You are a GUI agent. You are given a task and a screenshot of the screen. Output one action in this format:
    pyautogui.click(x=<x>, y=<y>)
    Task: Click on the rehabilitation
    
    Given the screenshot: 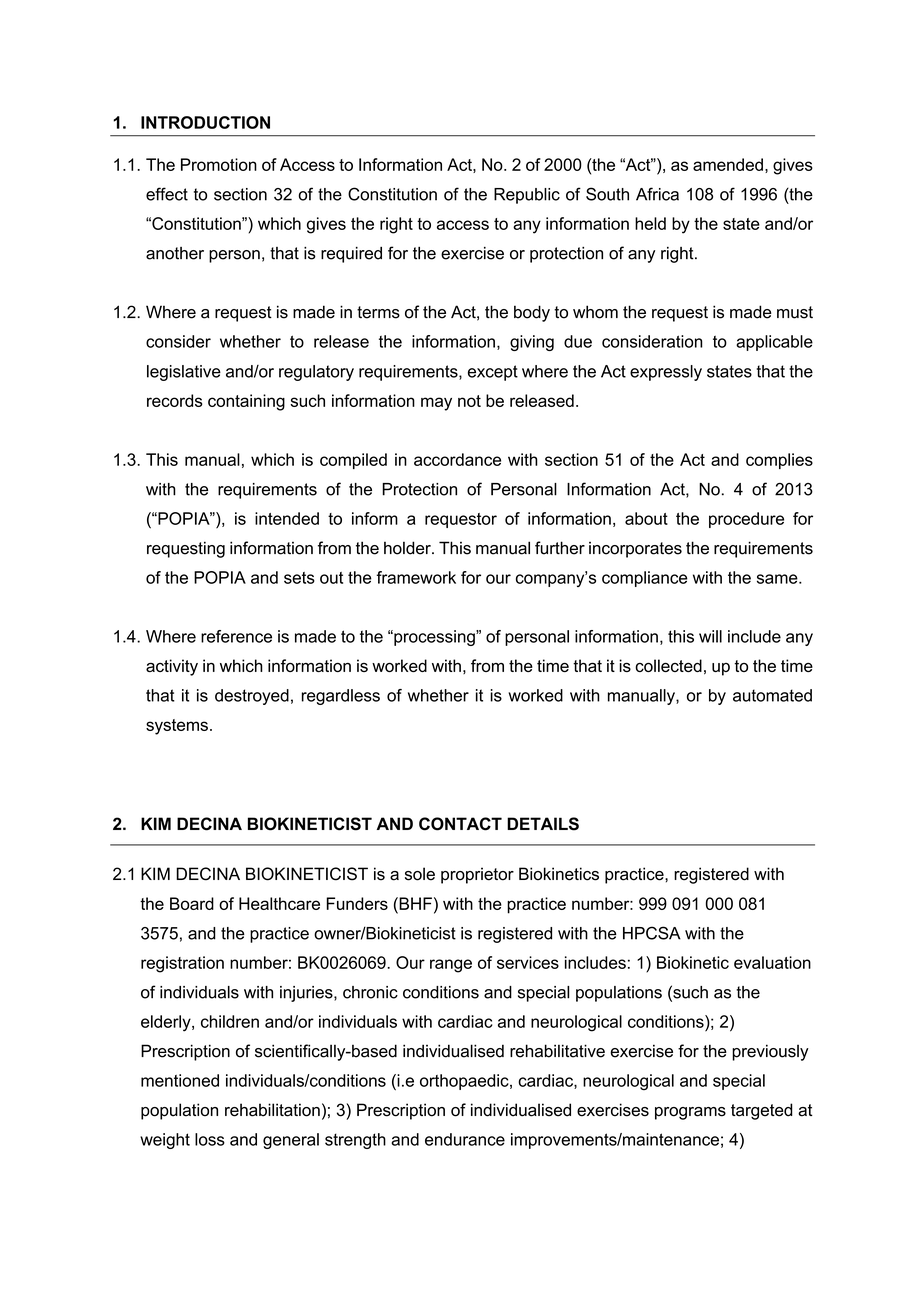 What is the action you would take?
    pyautogui.click(x=272, y=1110)
